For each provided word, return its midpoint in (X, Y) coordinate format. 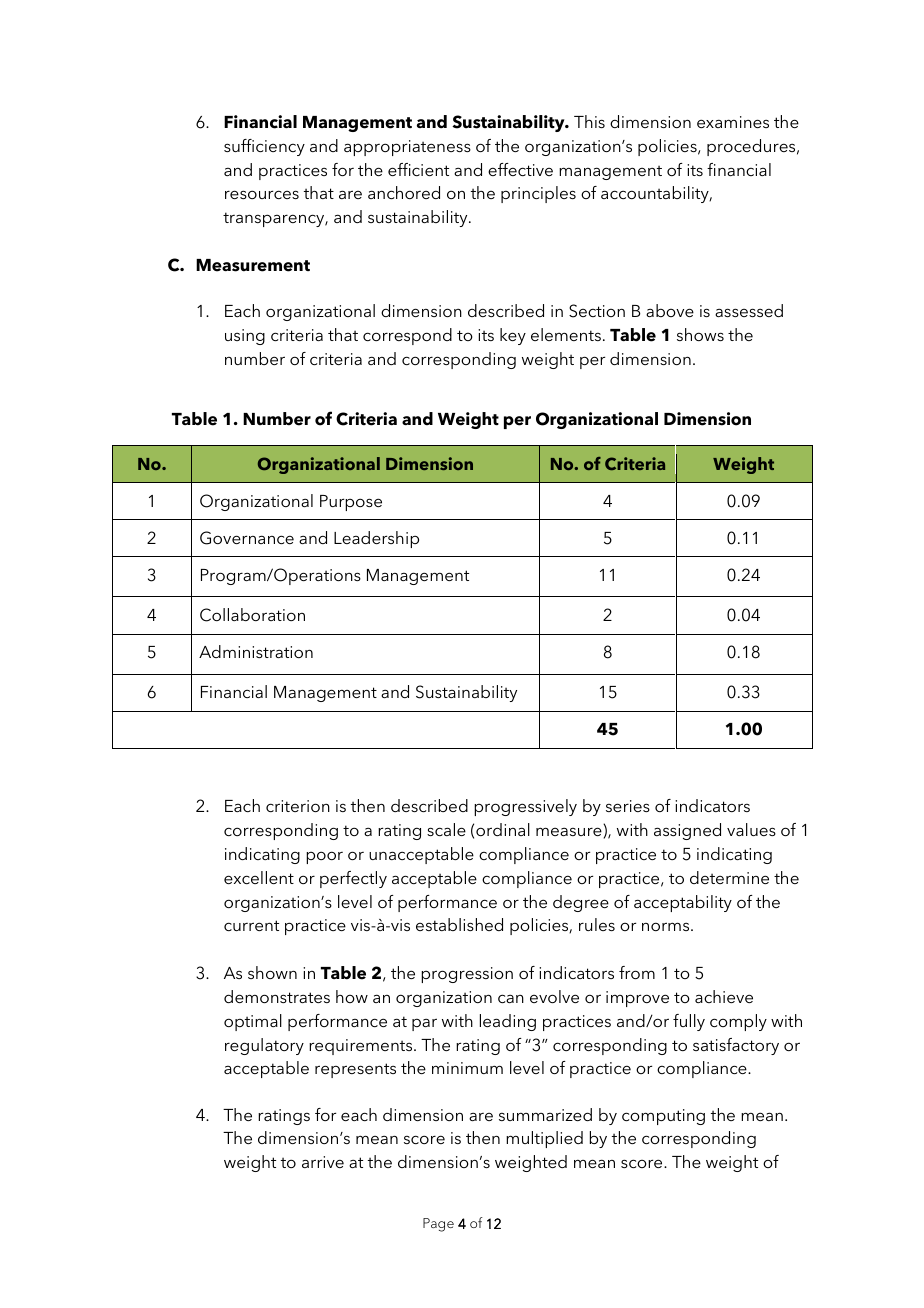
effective (520, 169)
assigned (687, 831)
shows (700, 334)
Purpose (351, 503)
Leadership (376, 539)
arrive (323, 1162)
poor (324, 857)
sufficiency (264, 147)
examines (733, 122)
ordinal (503, 829)
